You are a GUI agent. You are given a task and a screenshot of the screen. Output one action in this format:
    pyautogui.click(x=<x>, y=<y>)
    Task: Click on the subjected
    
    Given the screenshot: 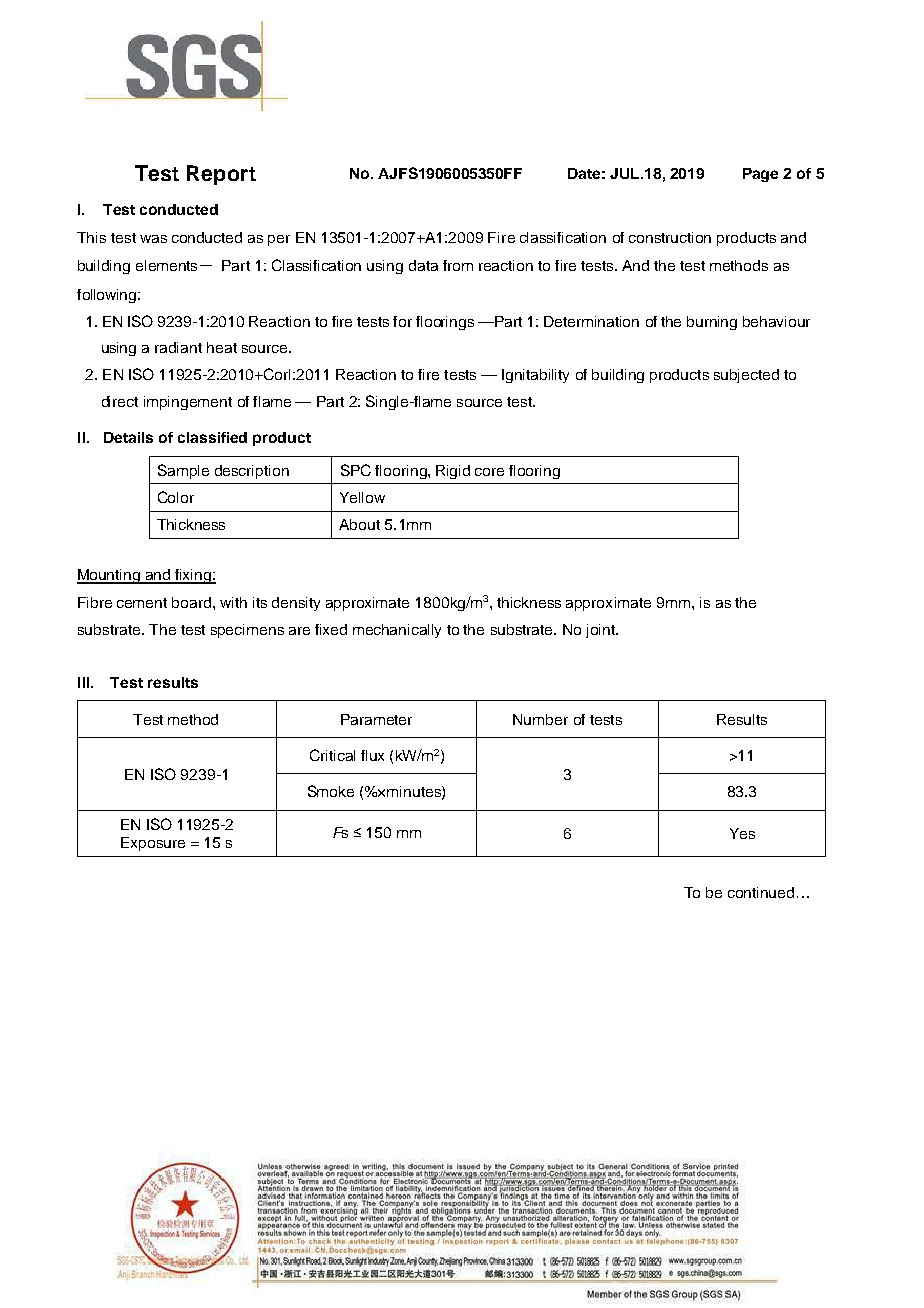 What is the action you would take?
    pyautogui.click(x=746, y=376)
